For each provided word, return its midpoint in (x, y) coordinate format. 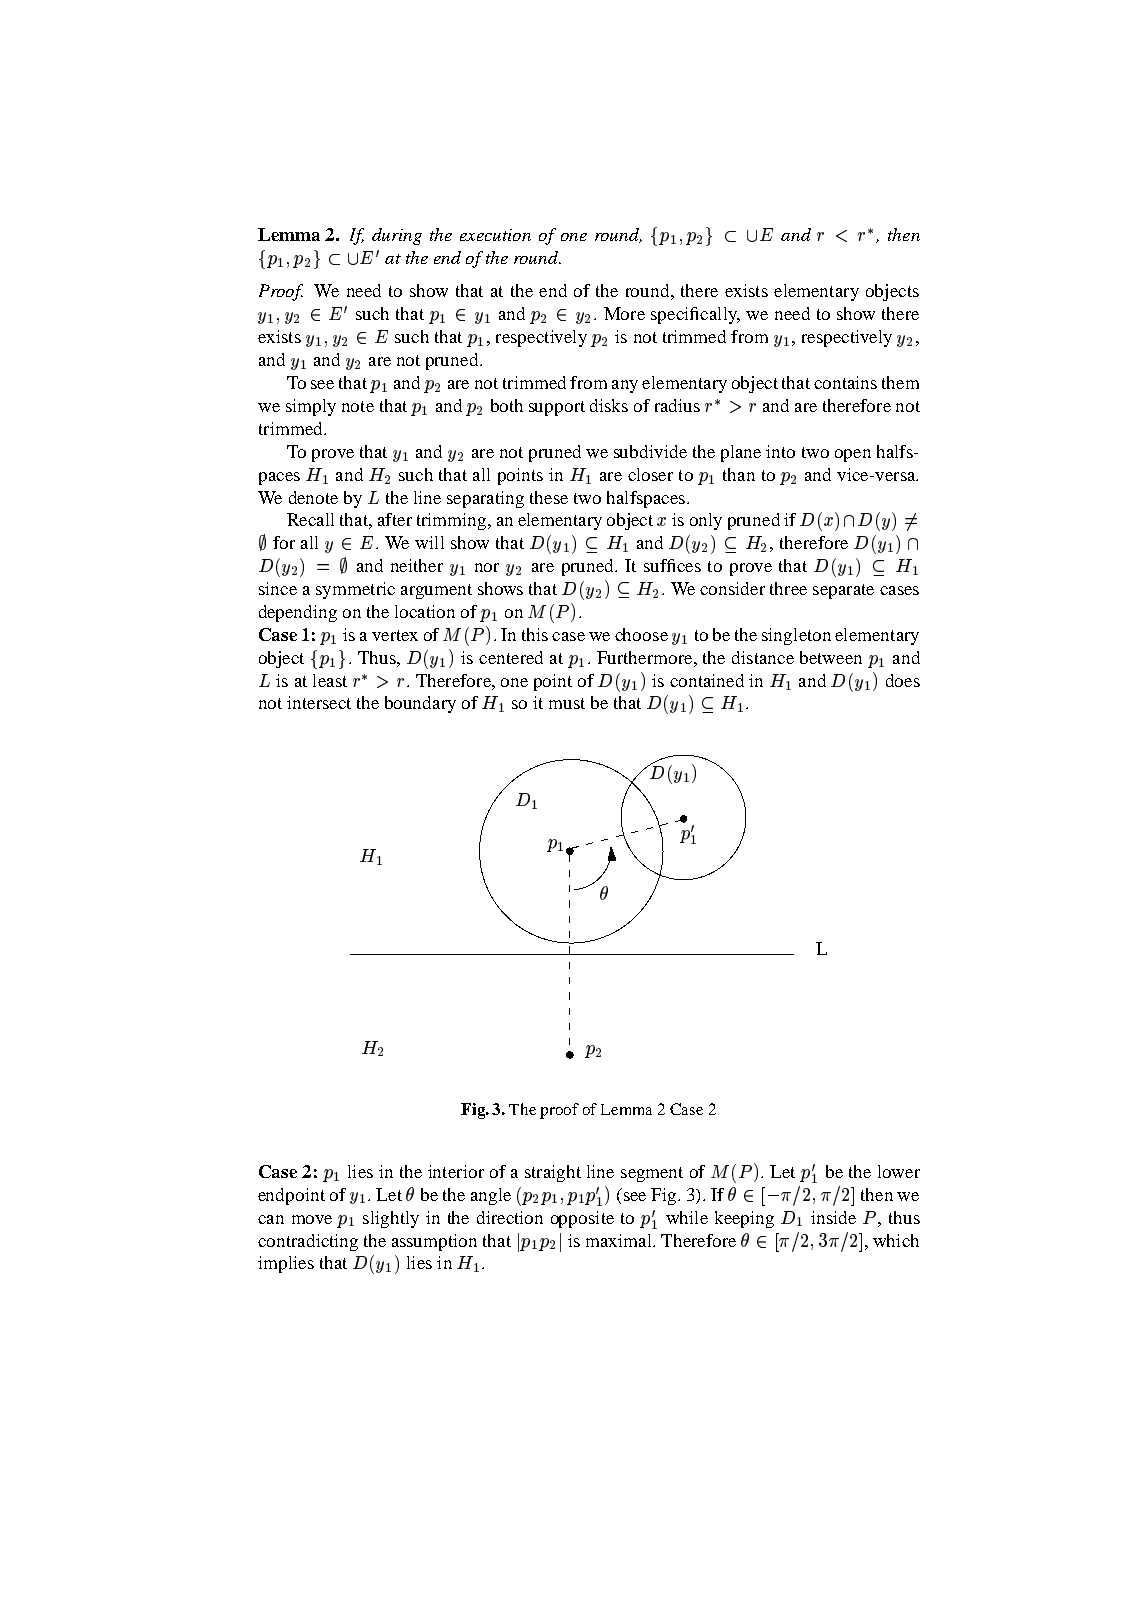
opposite (582, 1219)
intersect (319, 702)
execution (495, 235)
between (831, 657)
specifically (695, 315)
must (567, 703)
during (397, 236)
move (312, 1219)
